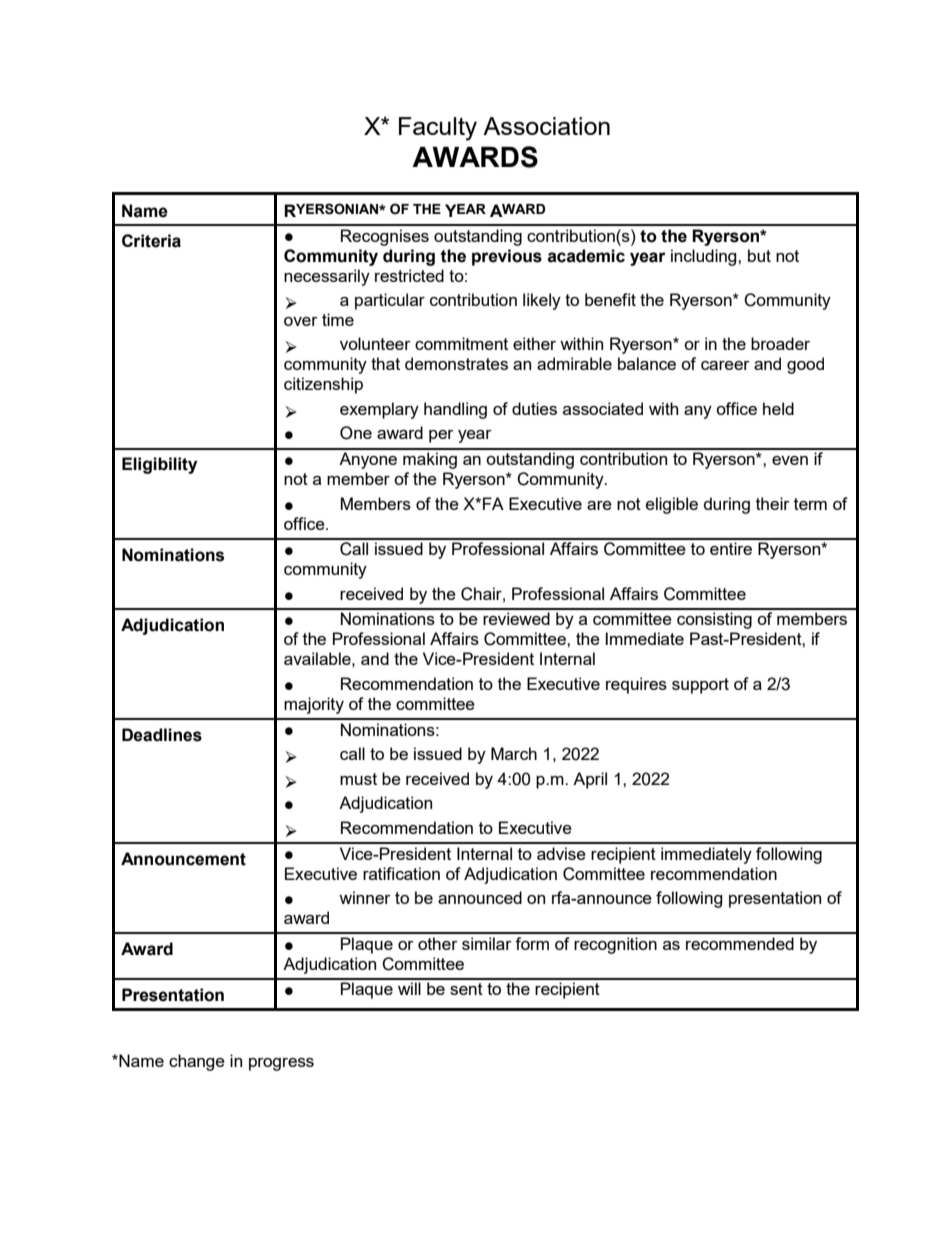  I want to click on even, so click(790, 460).
